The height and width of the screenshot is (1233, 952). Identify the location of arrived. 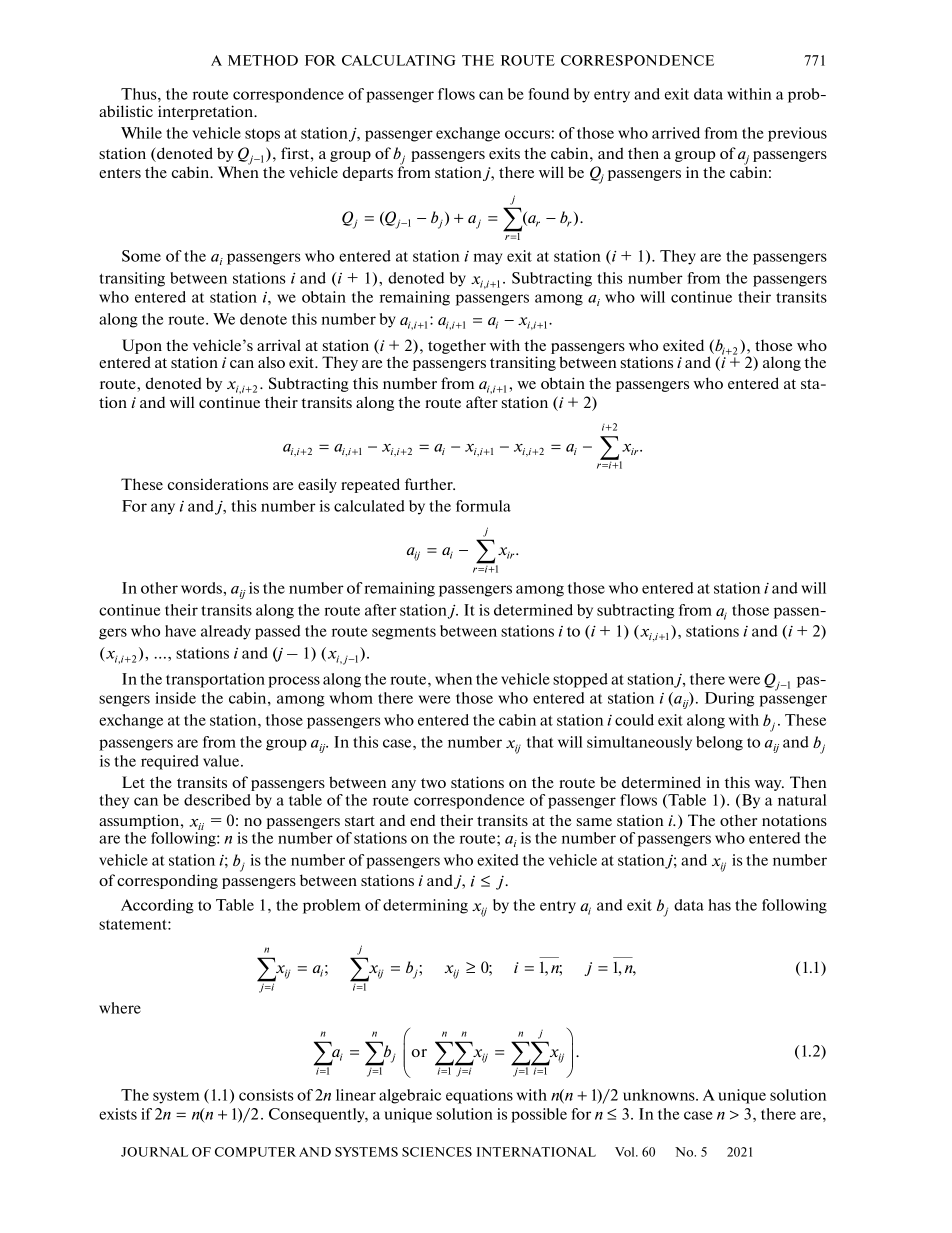
(676, 133).
